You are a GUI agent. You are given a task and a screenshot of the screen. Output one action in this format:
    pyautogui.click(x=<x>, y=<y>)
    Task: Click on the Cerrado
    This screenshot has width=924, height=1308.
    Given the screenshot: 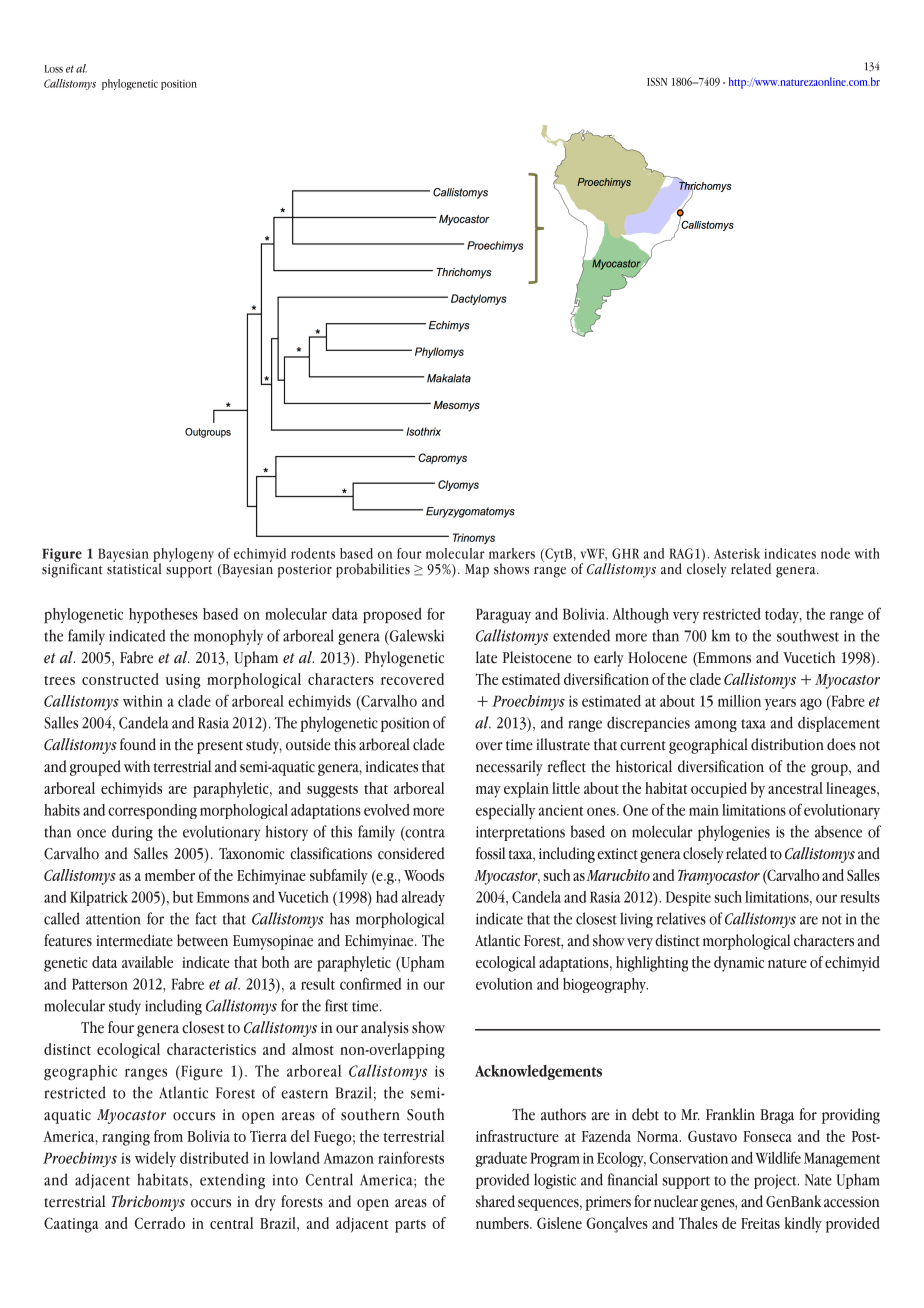 What is the action you would take?
    pyautogui.click(x=160, y=1223)
